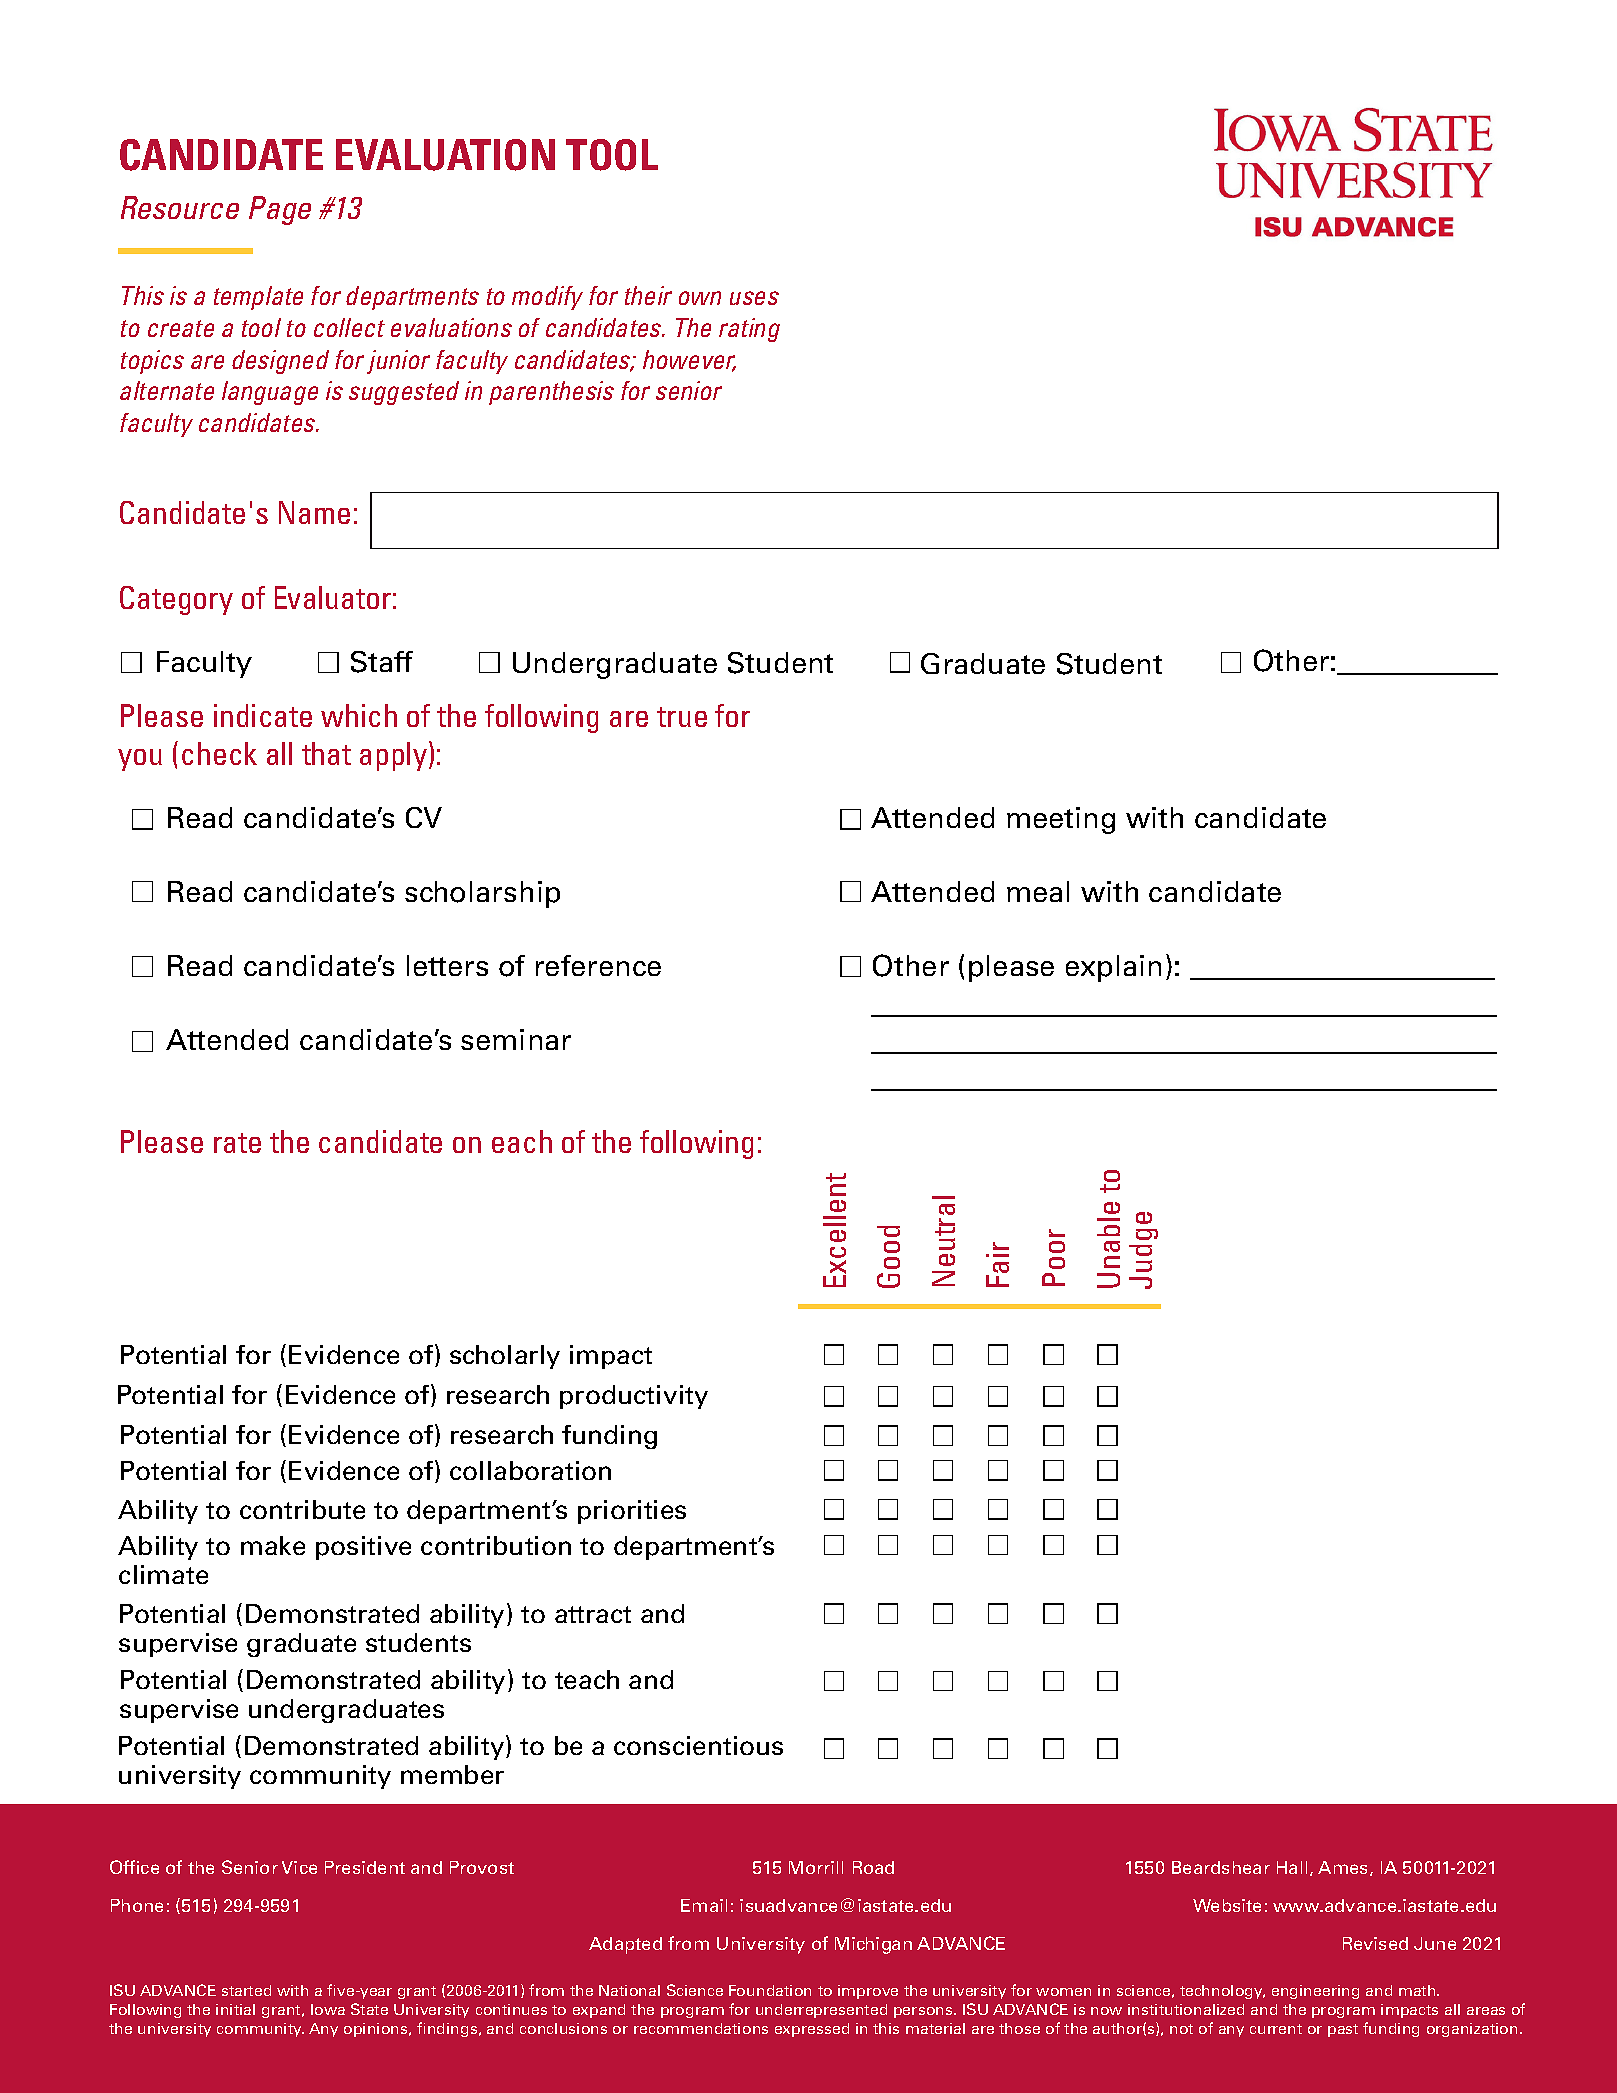 Image resolution: width=1617 pixels, height=2093 pixels. Describe the element at coordinates (749, 330) in the page. I see `rating` at that location.
